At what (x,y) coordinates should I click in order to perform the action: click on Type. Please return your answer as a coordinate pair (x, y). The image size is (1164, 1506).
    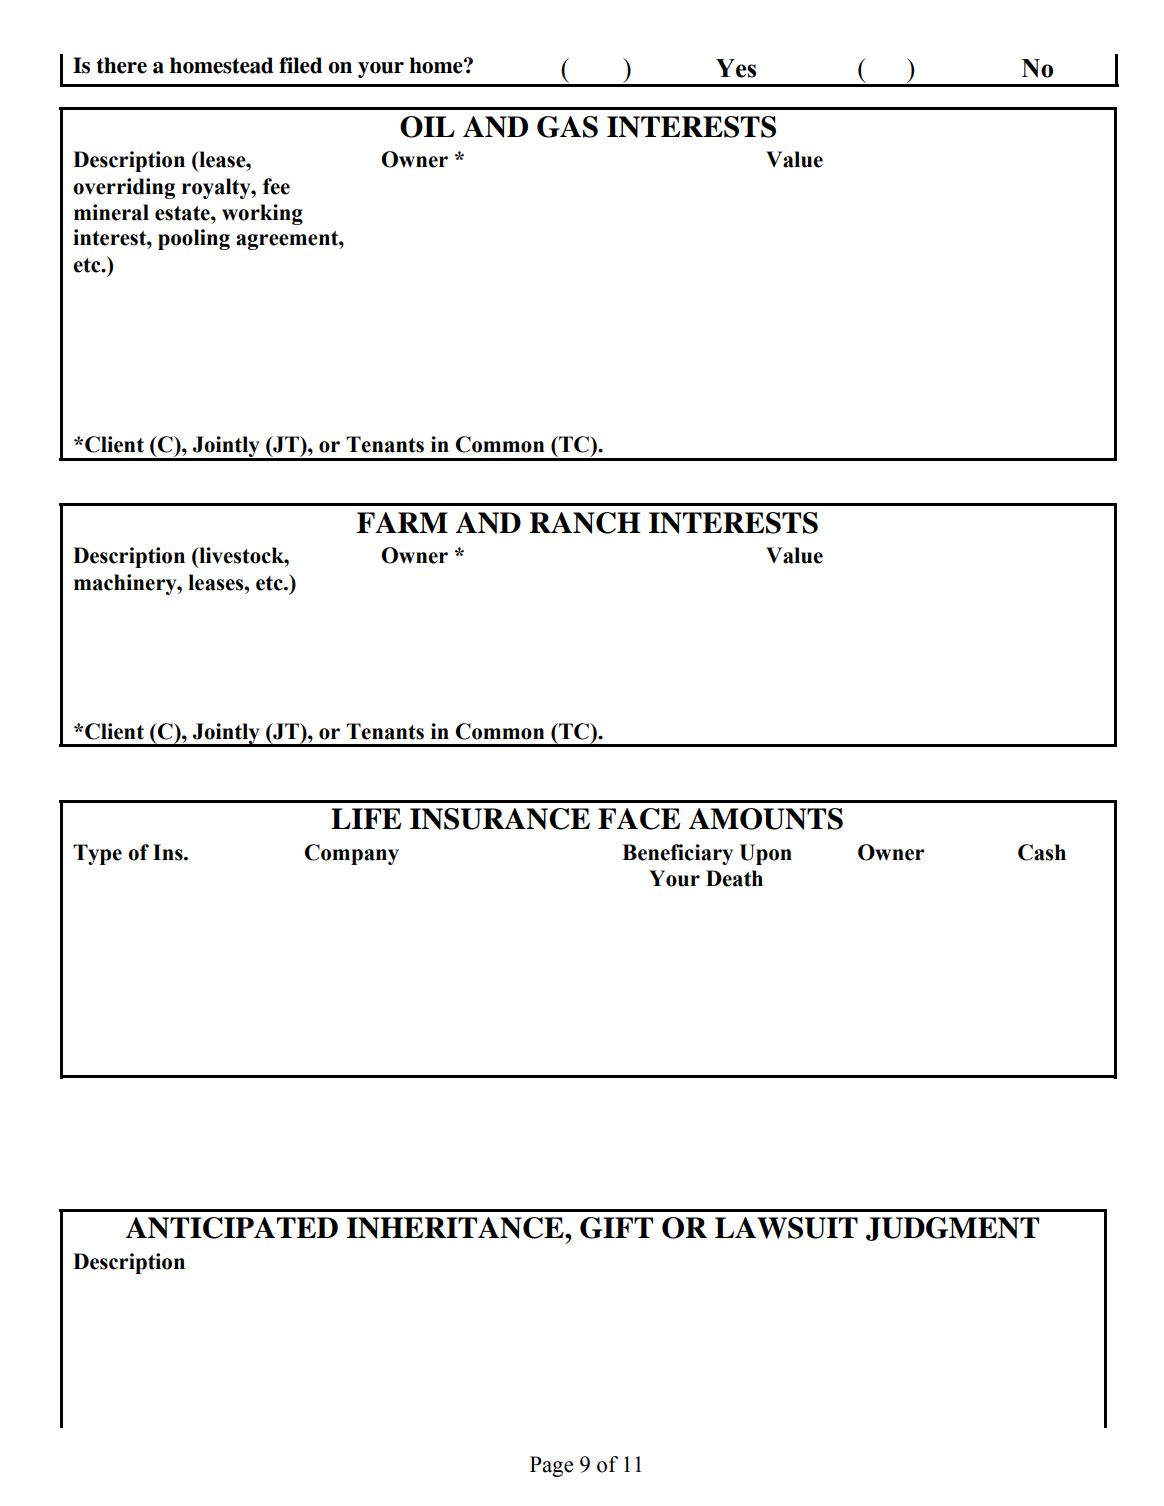
    Looking at the image, I should click on (97, 854).
